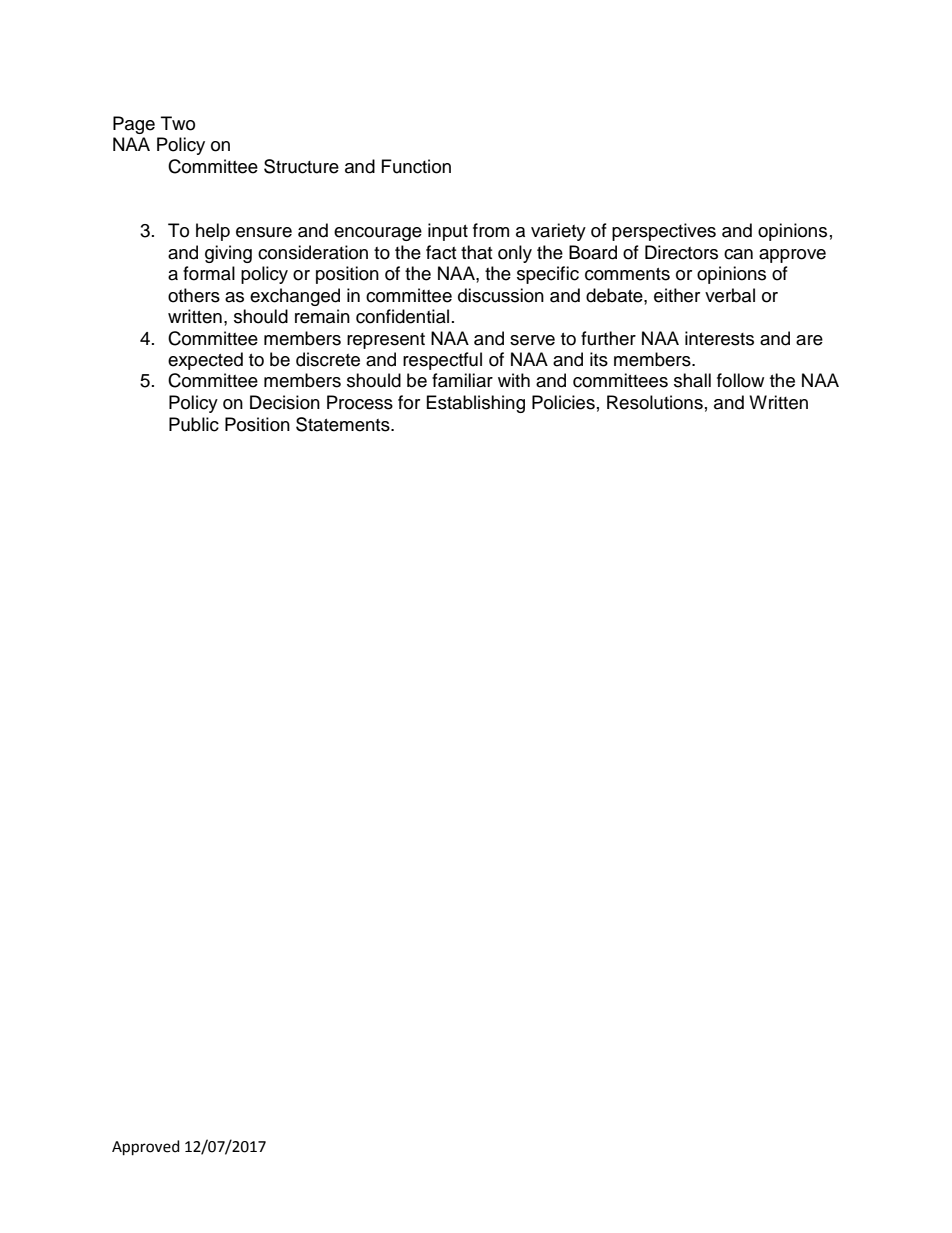  Describe the element at coordinates (178, 123) in the screenshot. I see `Two` at that location.
